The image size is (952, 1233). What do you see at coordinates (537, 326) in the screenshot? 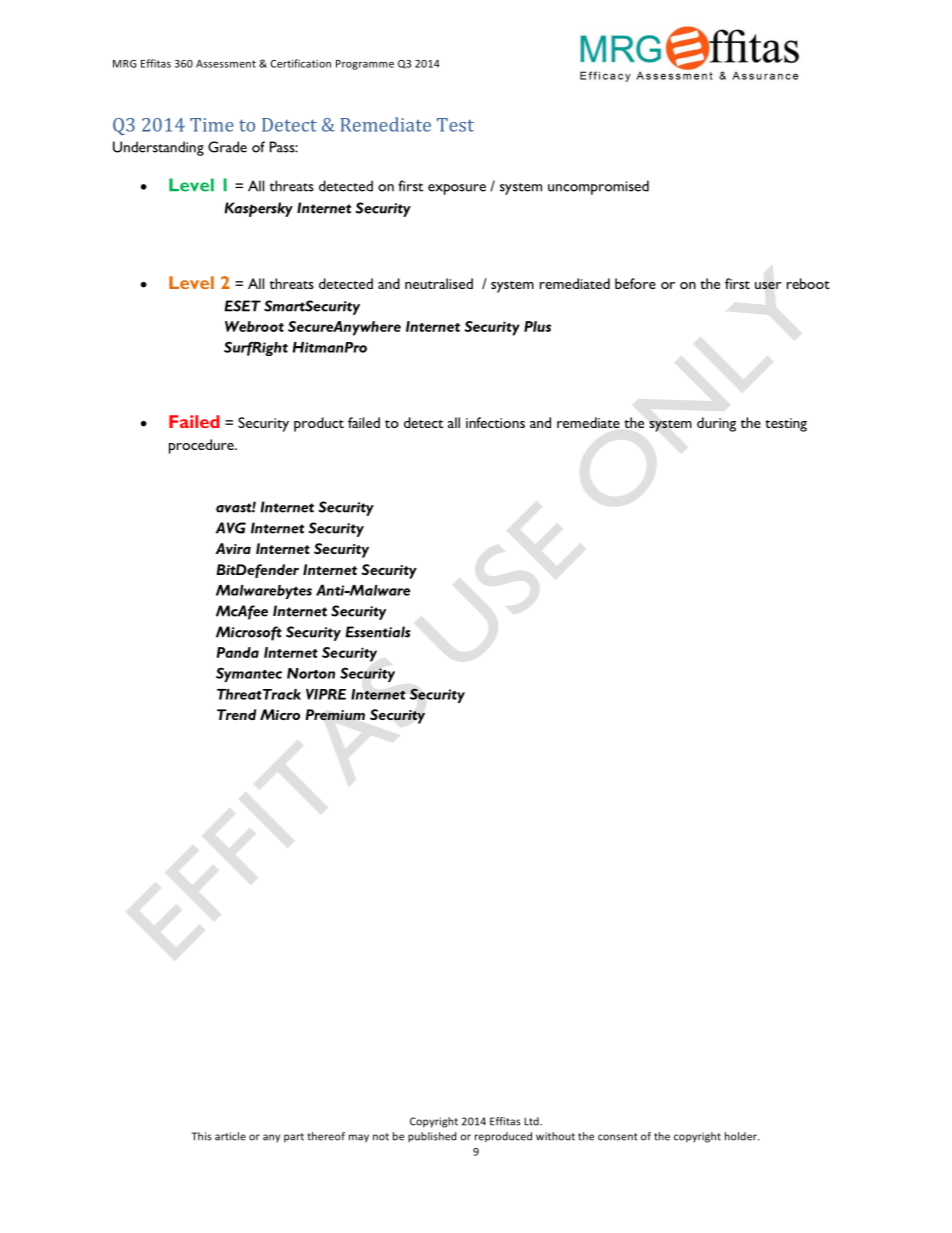
I see `Plus` at bounding box center [537, 326].
